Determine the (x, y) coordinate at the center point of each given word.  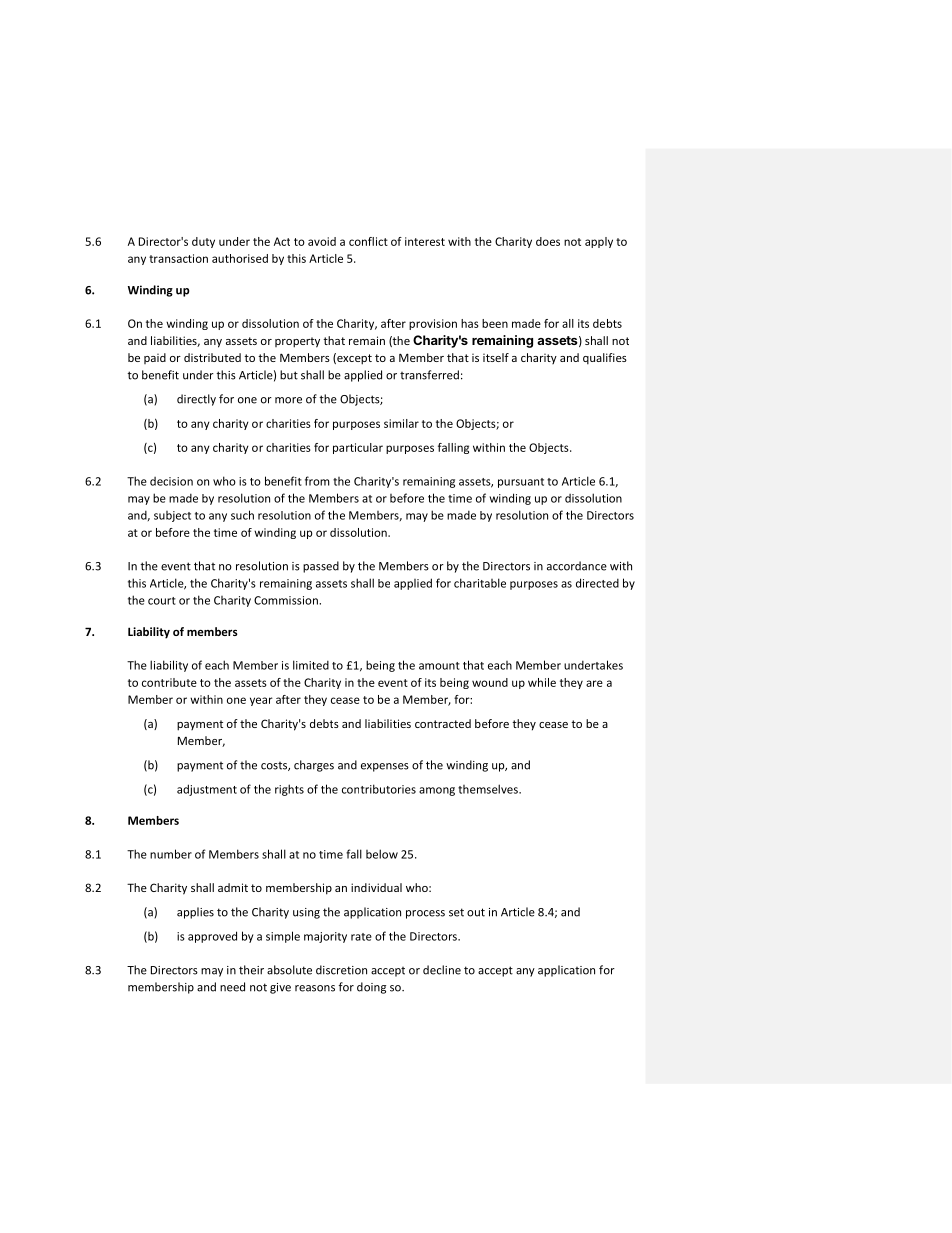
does (548, 241)
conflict (368, 241)
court (162, 601)
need (232, 987)
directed (597, 583)
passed (321, 567)
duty (203, 242)
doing (371, 988)
